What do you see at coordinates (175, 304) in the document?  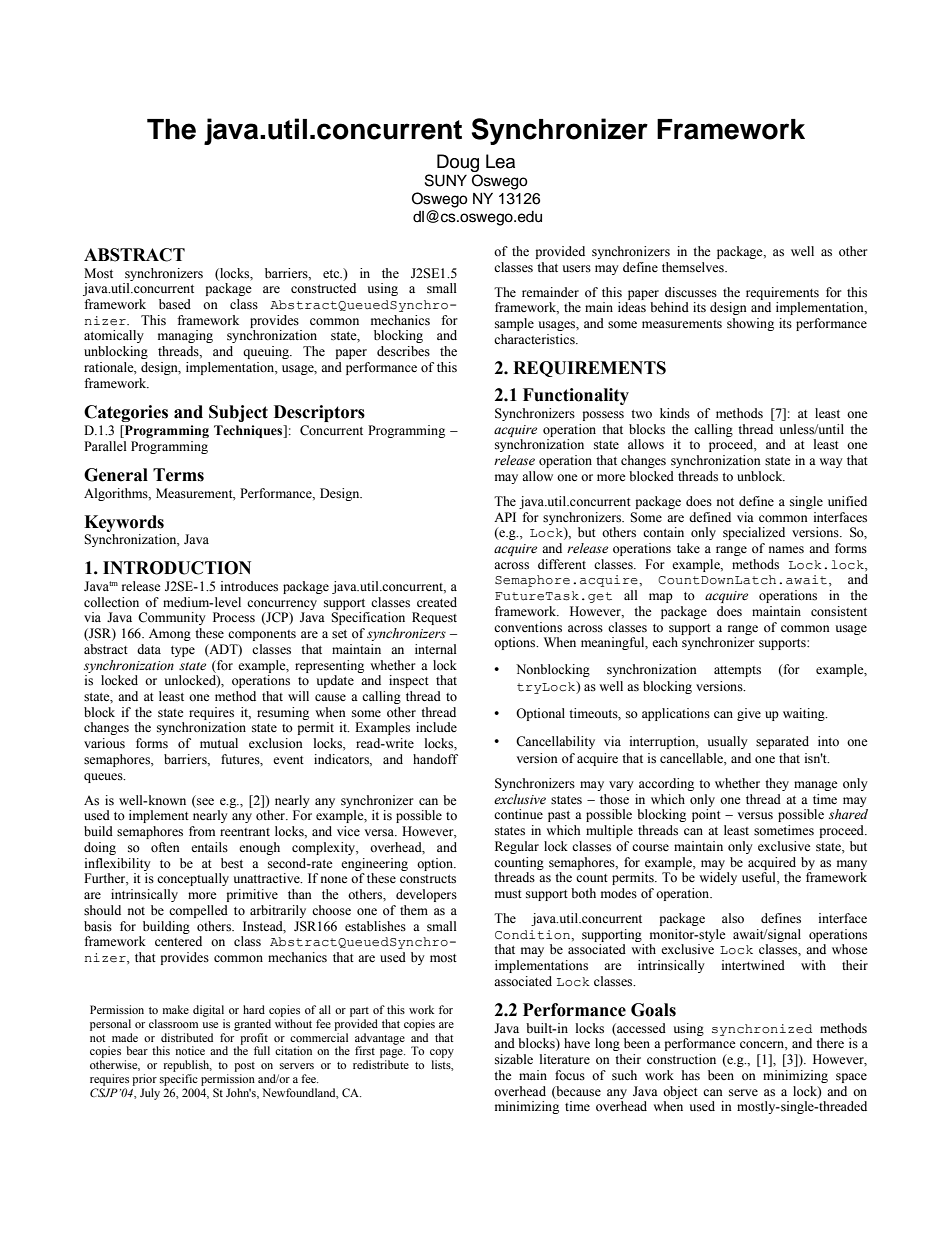 I see `based` at bounding box center [175, 304].
